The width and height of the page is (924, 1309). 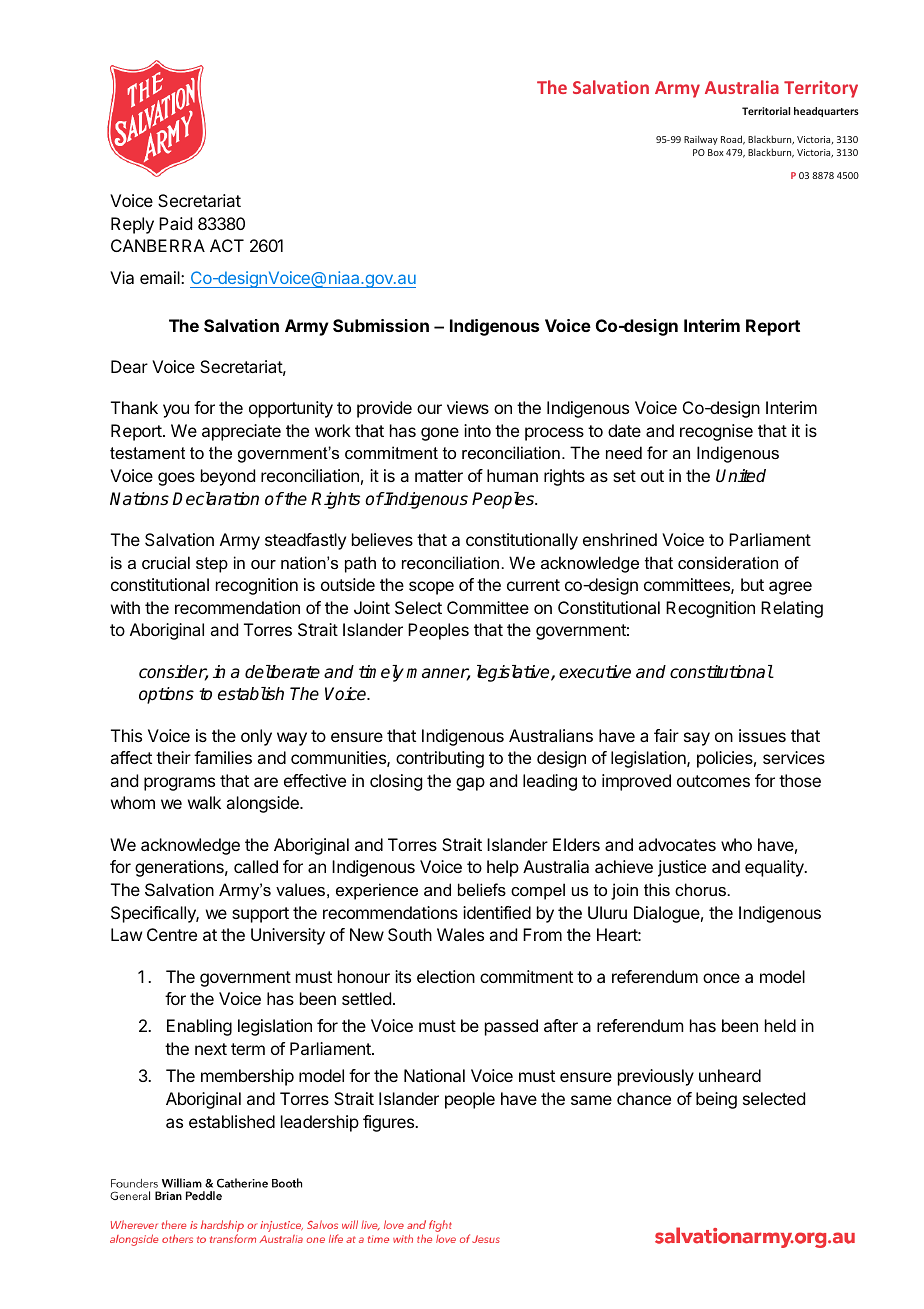 I want to click on gap, so click(x=470, y=784).
